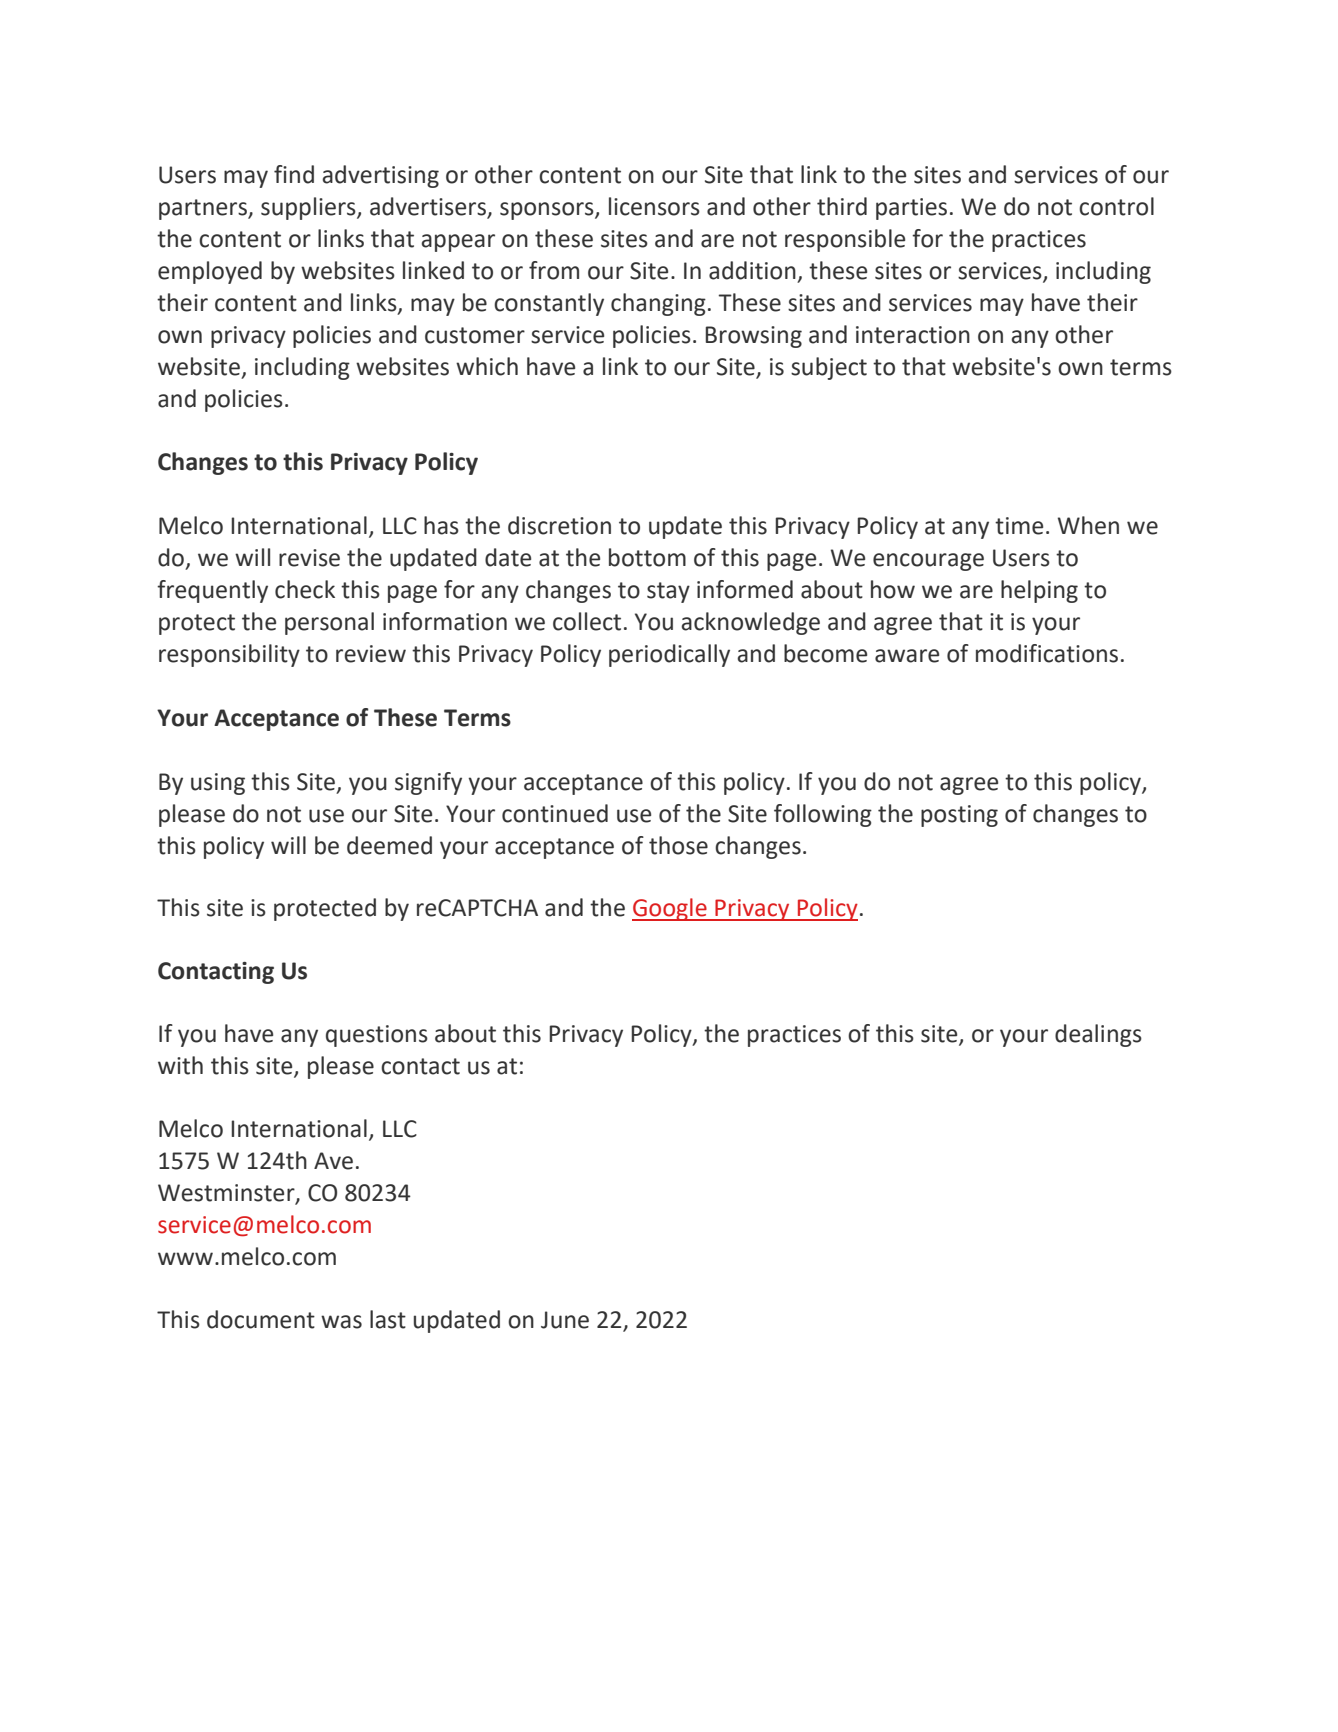  What do you see at coordinates (261, 1319) in the image?
I see `document` at bounding box center [261, 1319].
